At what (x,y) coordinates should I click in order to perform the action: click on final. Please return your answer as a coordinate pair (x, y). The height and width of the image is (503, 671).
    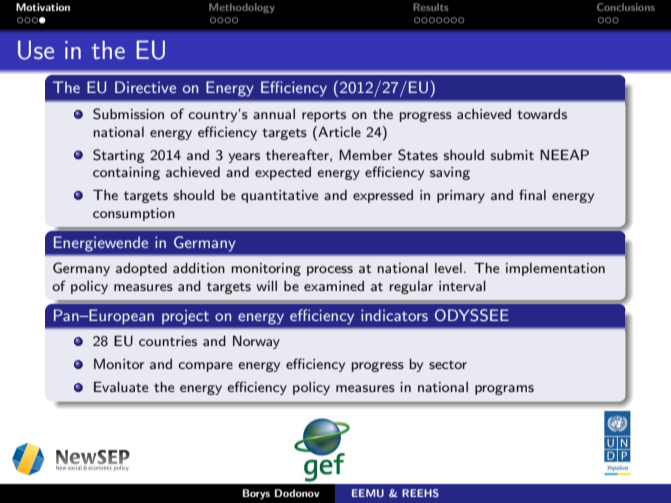
    Looking at the image, I should click on (532, 194).
